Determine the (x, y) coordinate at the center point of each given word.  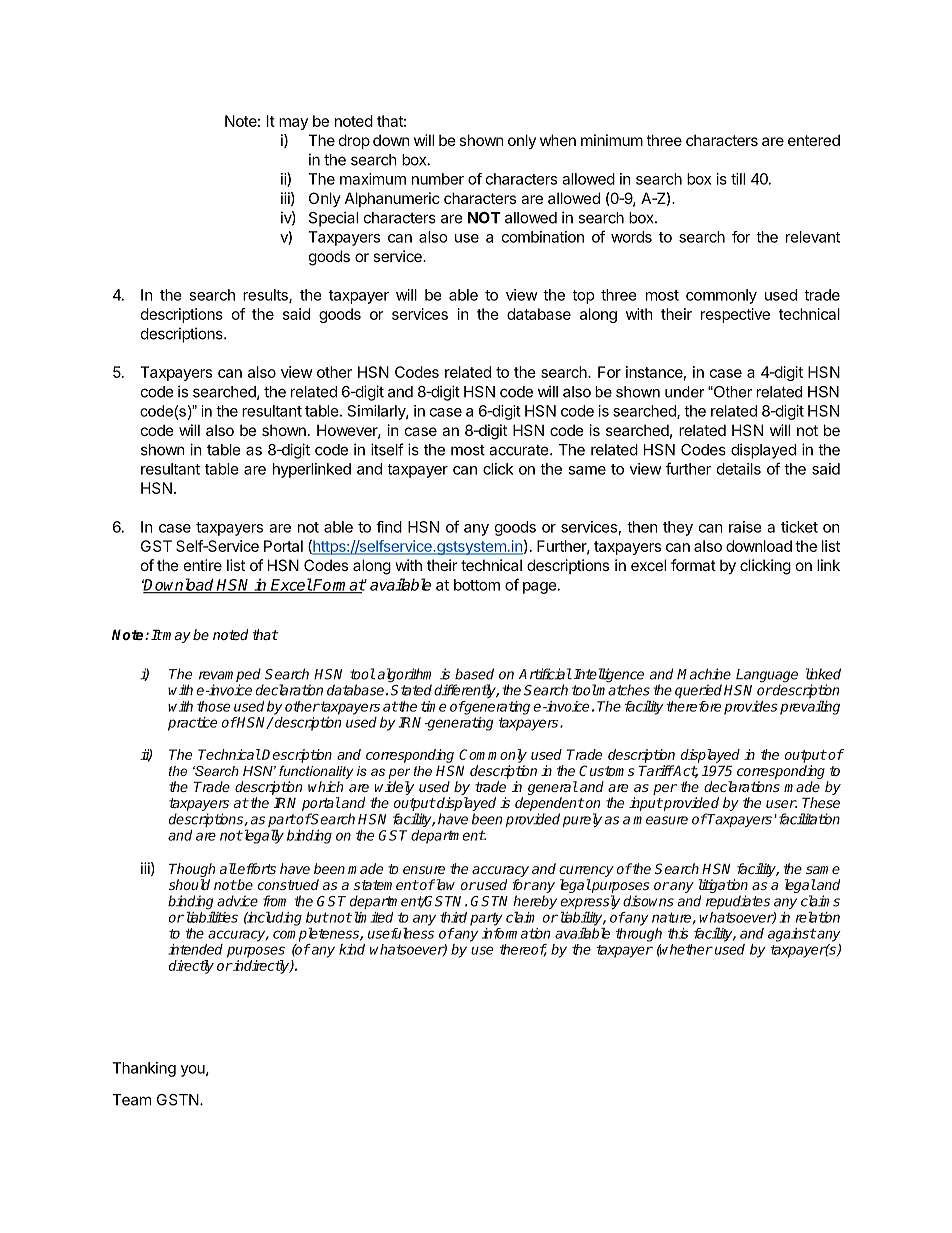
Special (333, 219)
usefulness (401, 933)
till (738, 179)
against (792, 935)
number (438, 179)
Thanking (144, 1069)
